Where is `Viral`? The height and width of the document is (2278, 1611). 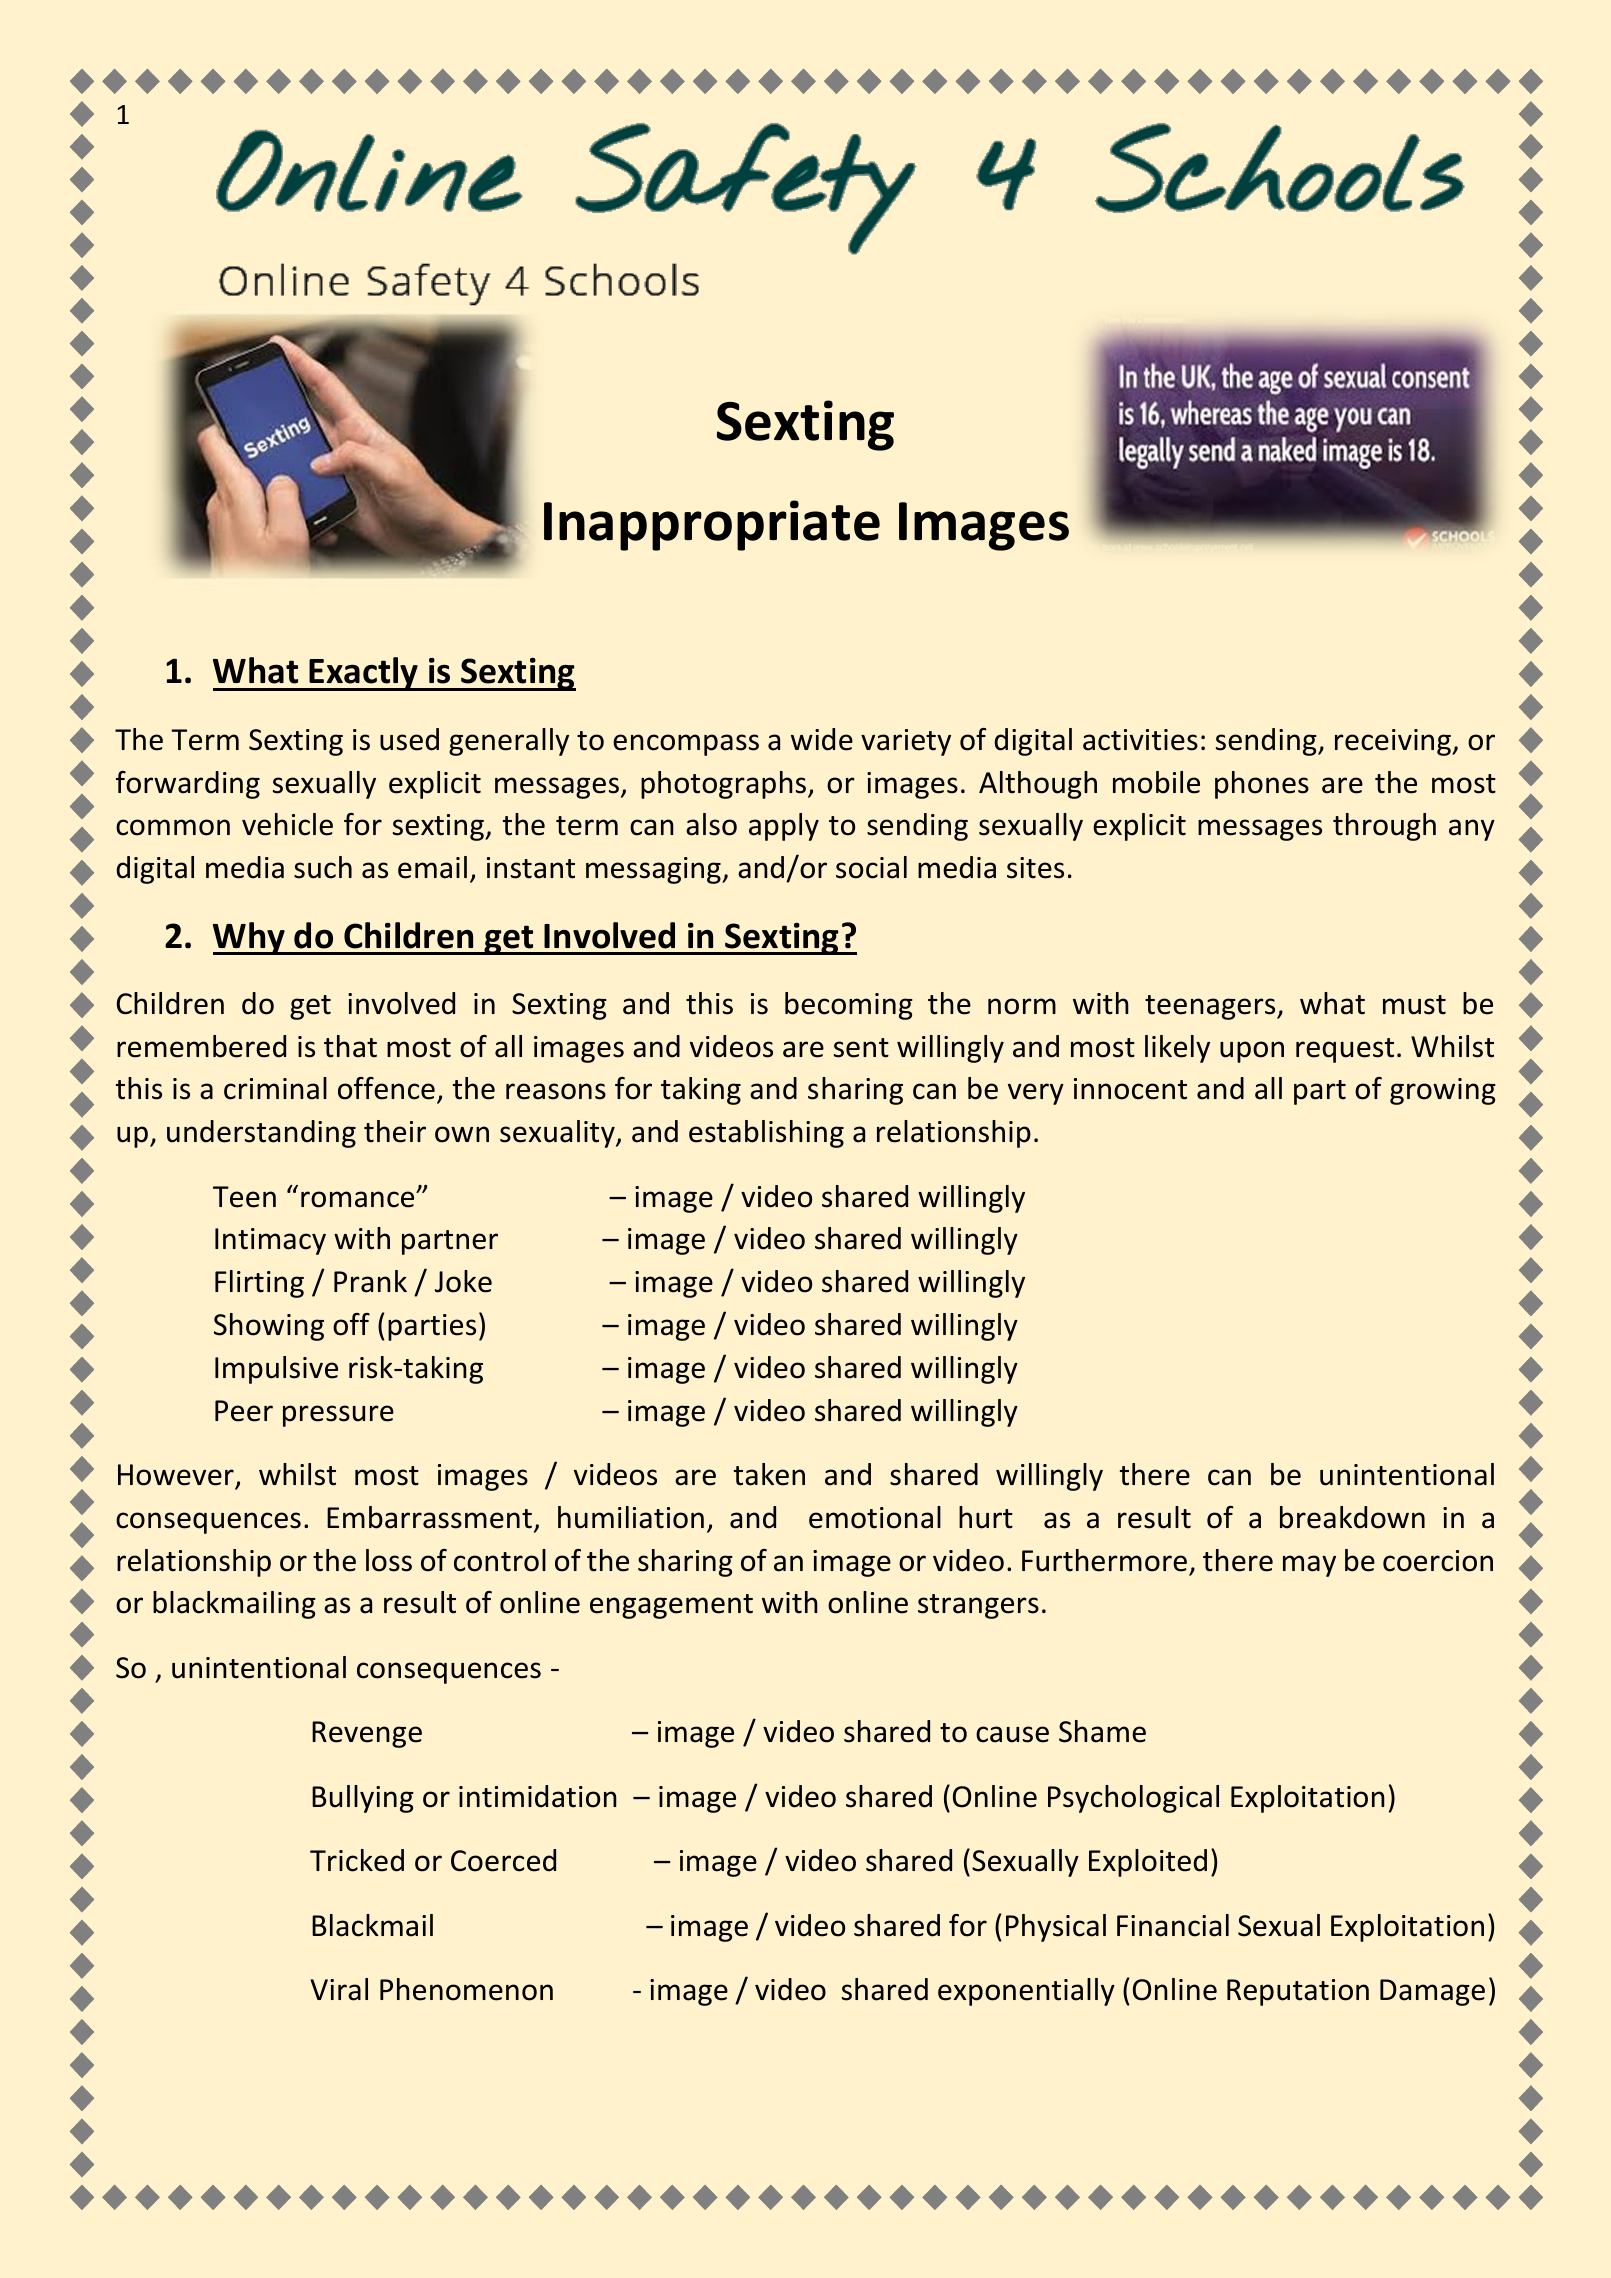 Viral is located at coordinates (339, 1989).
